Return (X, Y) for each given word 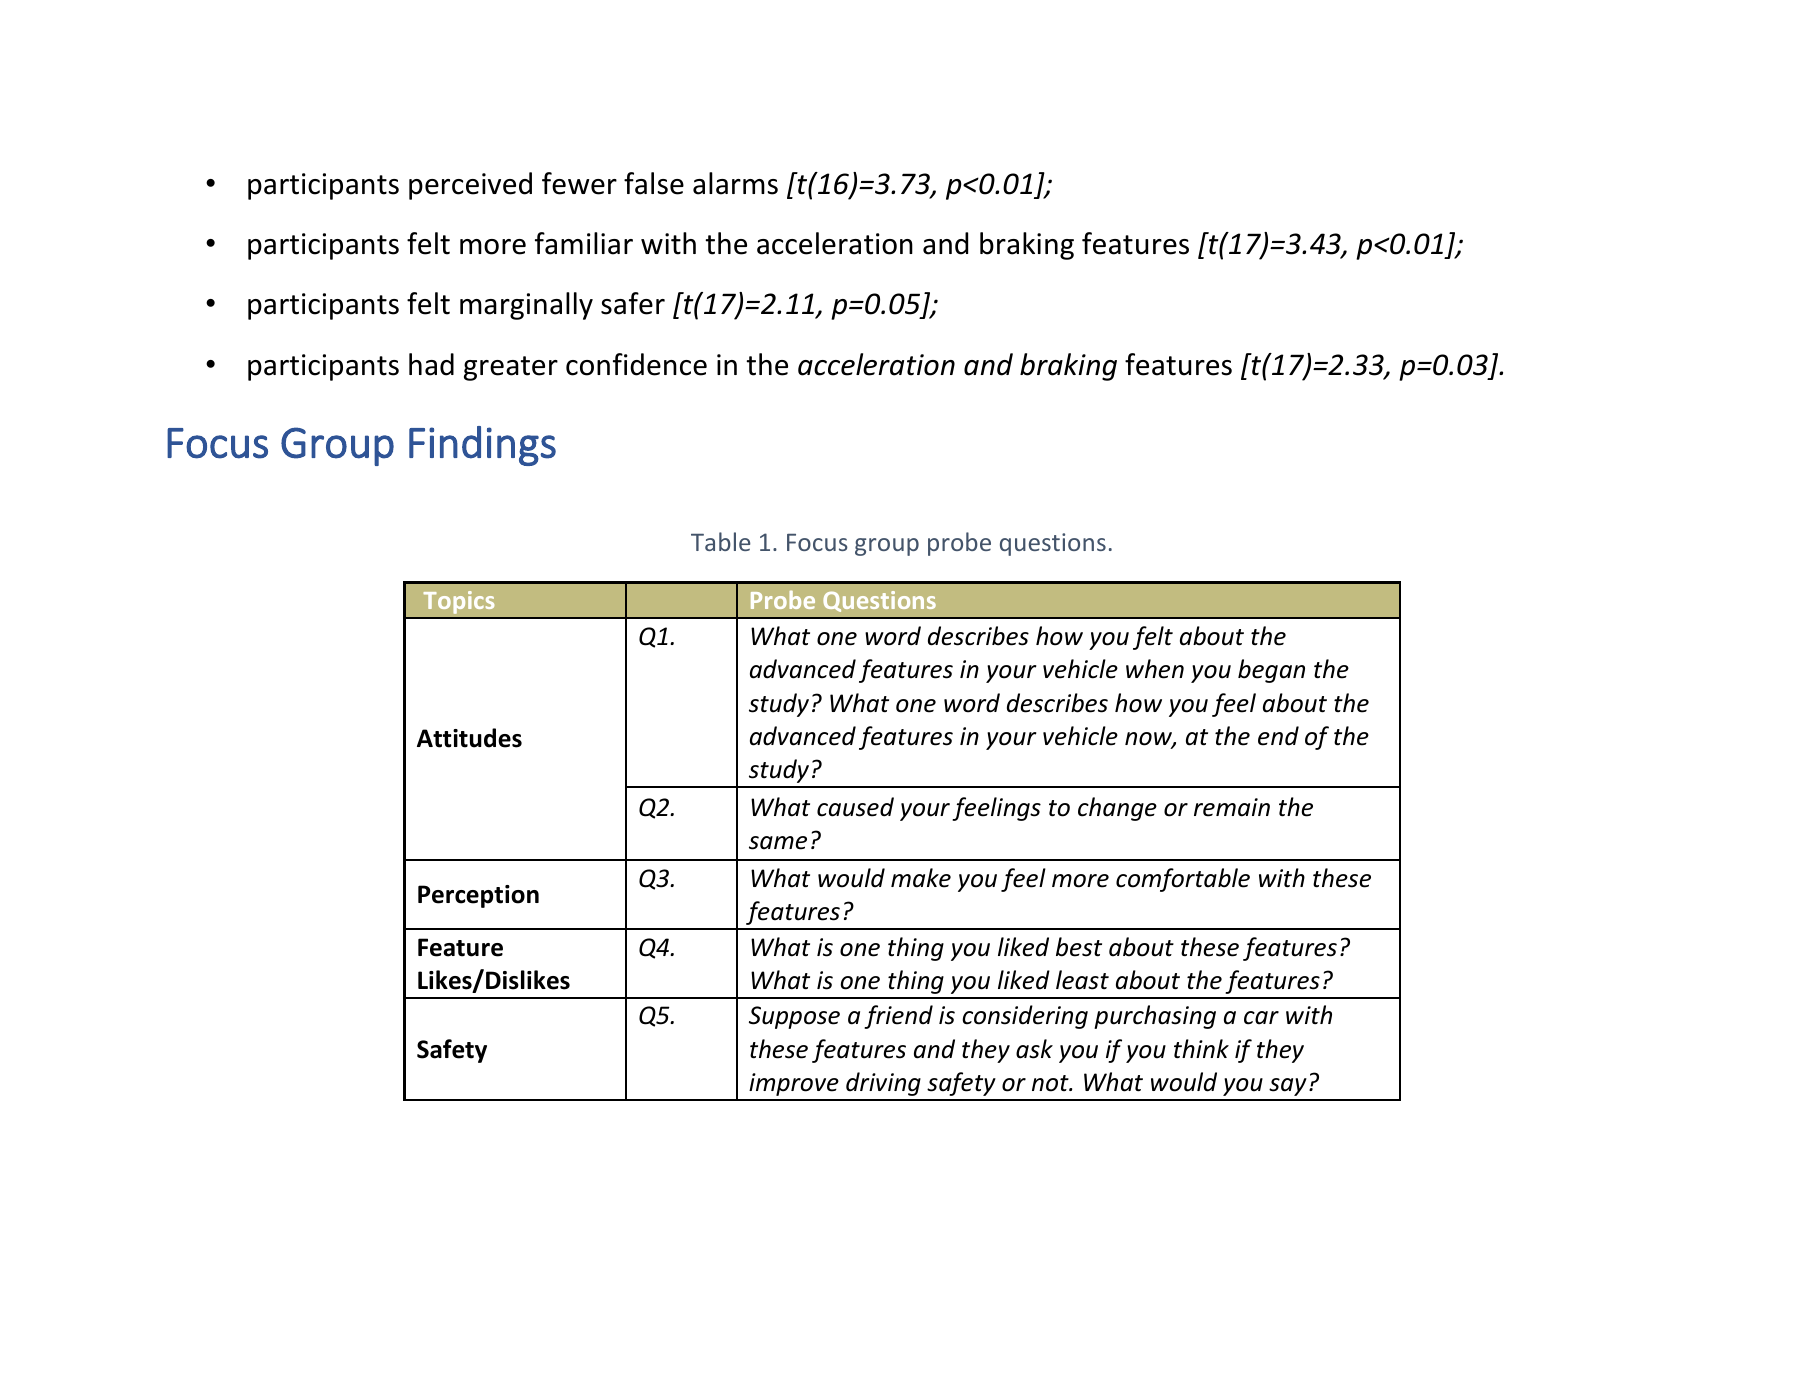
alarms (735, 183)
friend (898, 1017)
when (1155, 669)
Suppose (794, 1017)
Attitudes (469, 738)
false (654, 183)
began (1271, 671)
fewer (579, 183)
